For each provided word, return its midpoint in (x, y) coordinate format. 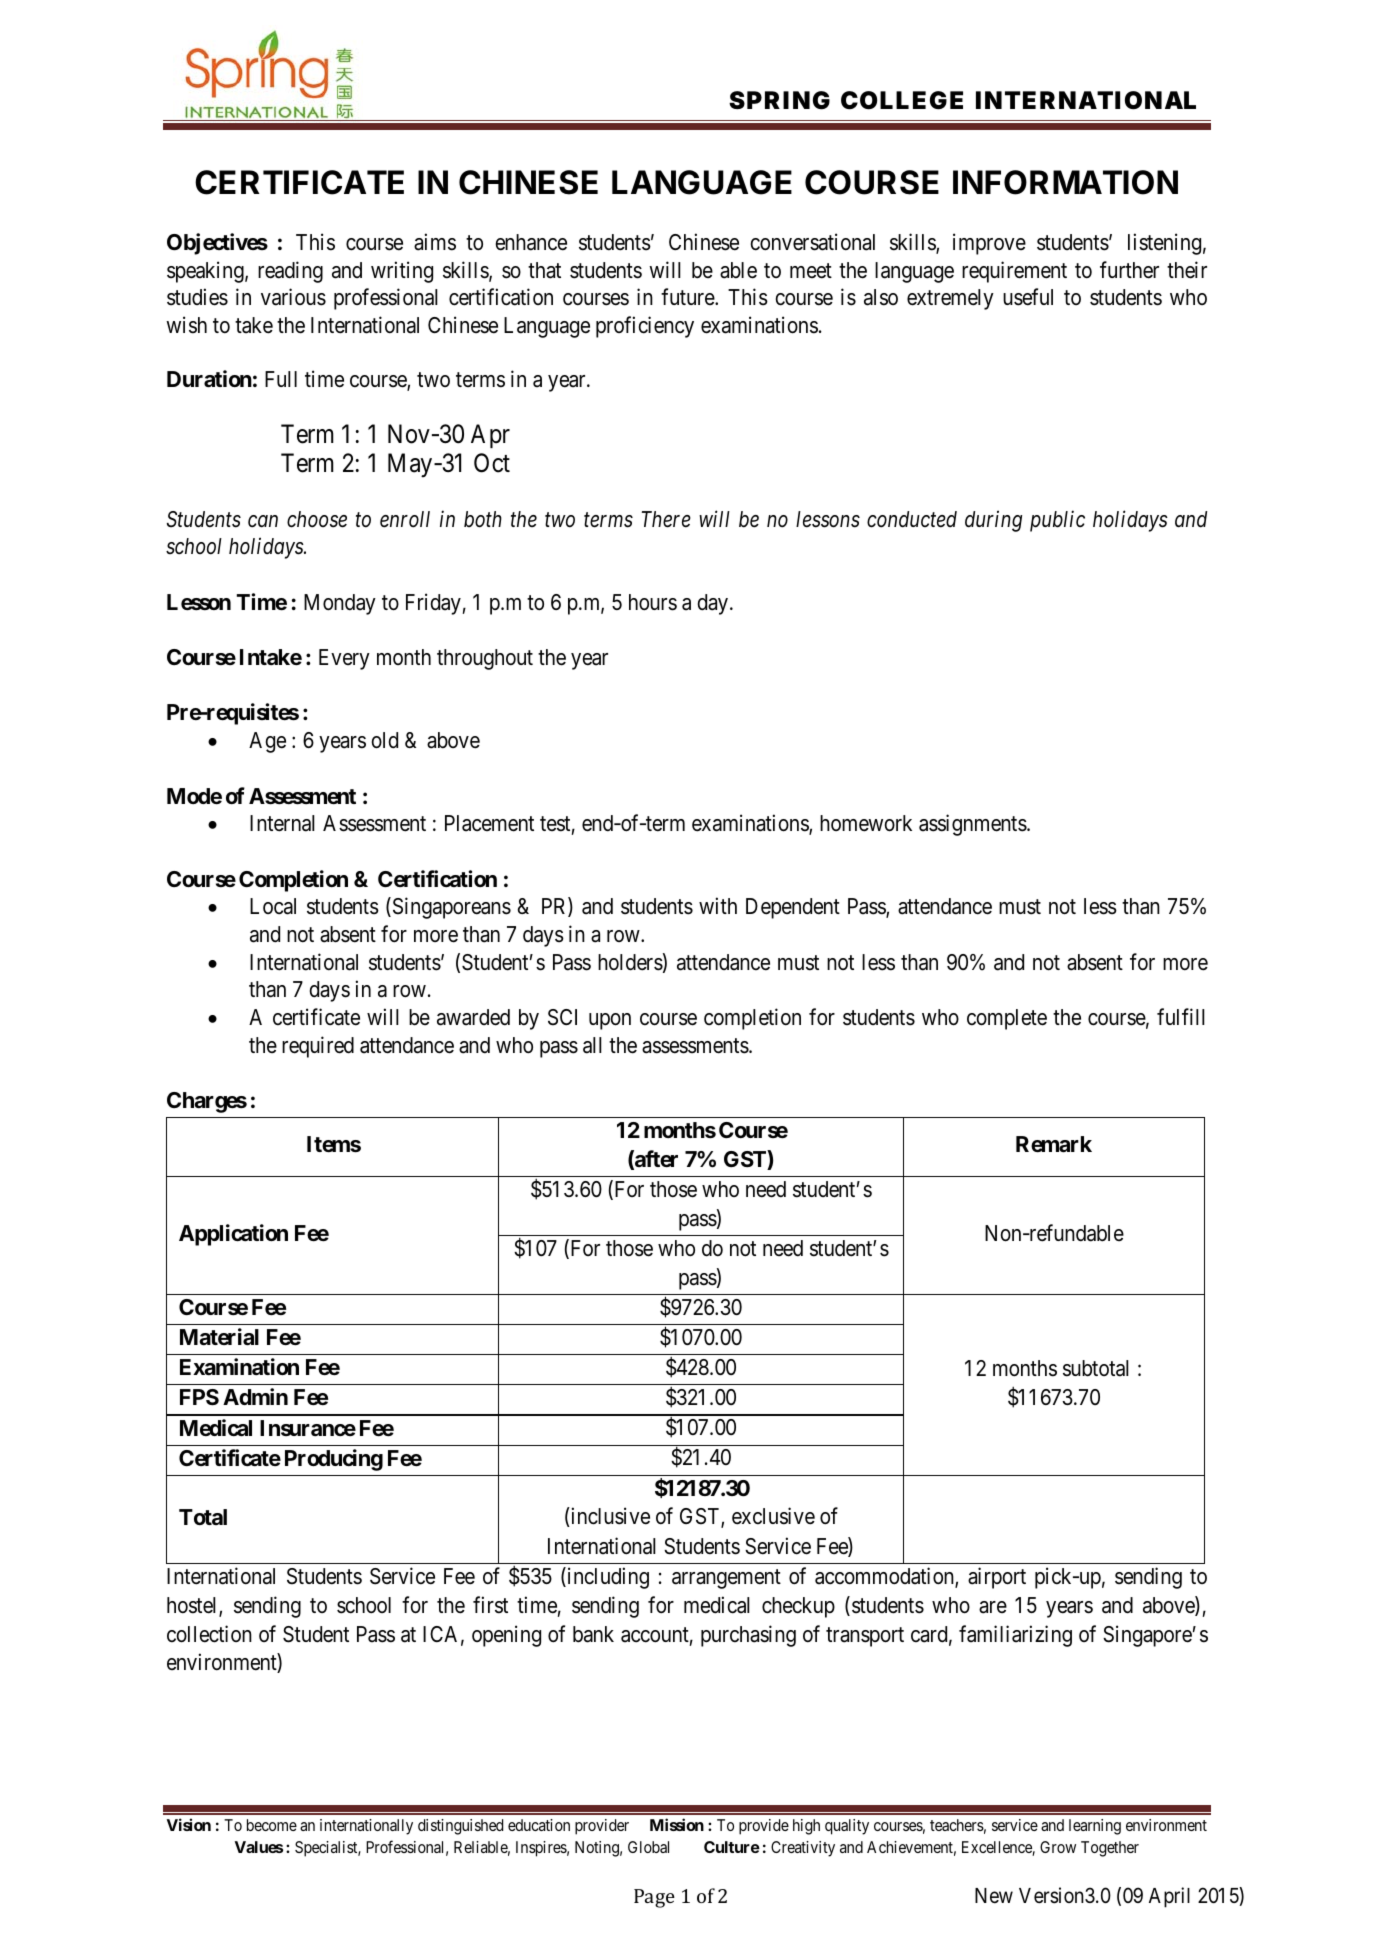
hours (653, 602)
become (272, 1825)
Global (648, 1847)
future (688, 296)
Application (233, 1235)
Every (344, 659)
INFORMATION (1065, 182)
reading (290, 272)
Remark (1054, 1144)
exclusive (773, 1516)
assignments (973, 825)
